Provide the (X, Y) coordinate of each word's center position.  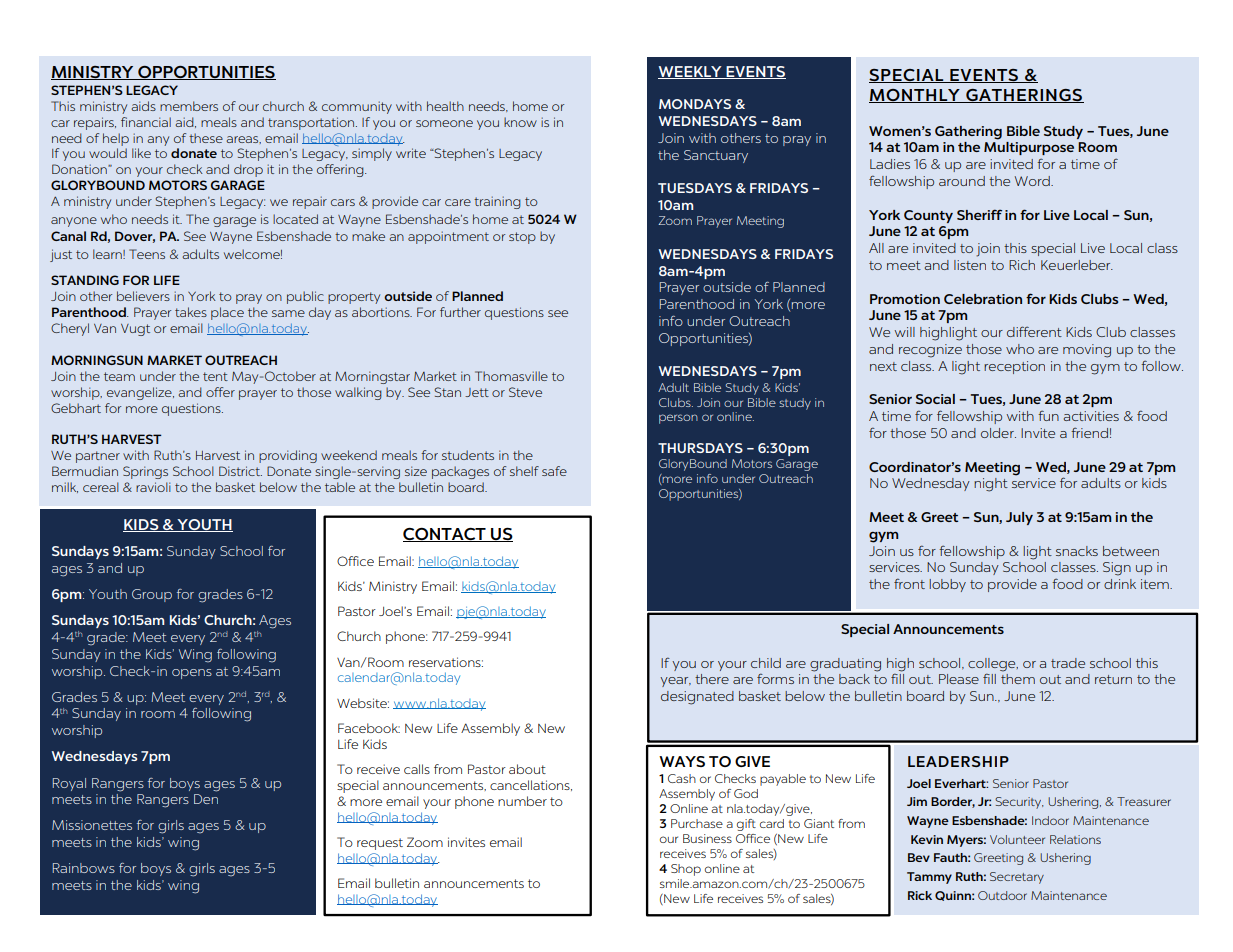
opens (192, 674)
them (1018, 679)
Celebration (983, 299)
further (460, 312)
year (675, 682)
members (189, 106)
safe (554, 471)
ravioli (153, 487)
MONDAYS (695, 104)
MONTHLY (915, 96)
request (380, 844)
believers (143, 296)
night (991, 485)
